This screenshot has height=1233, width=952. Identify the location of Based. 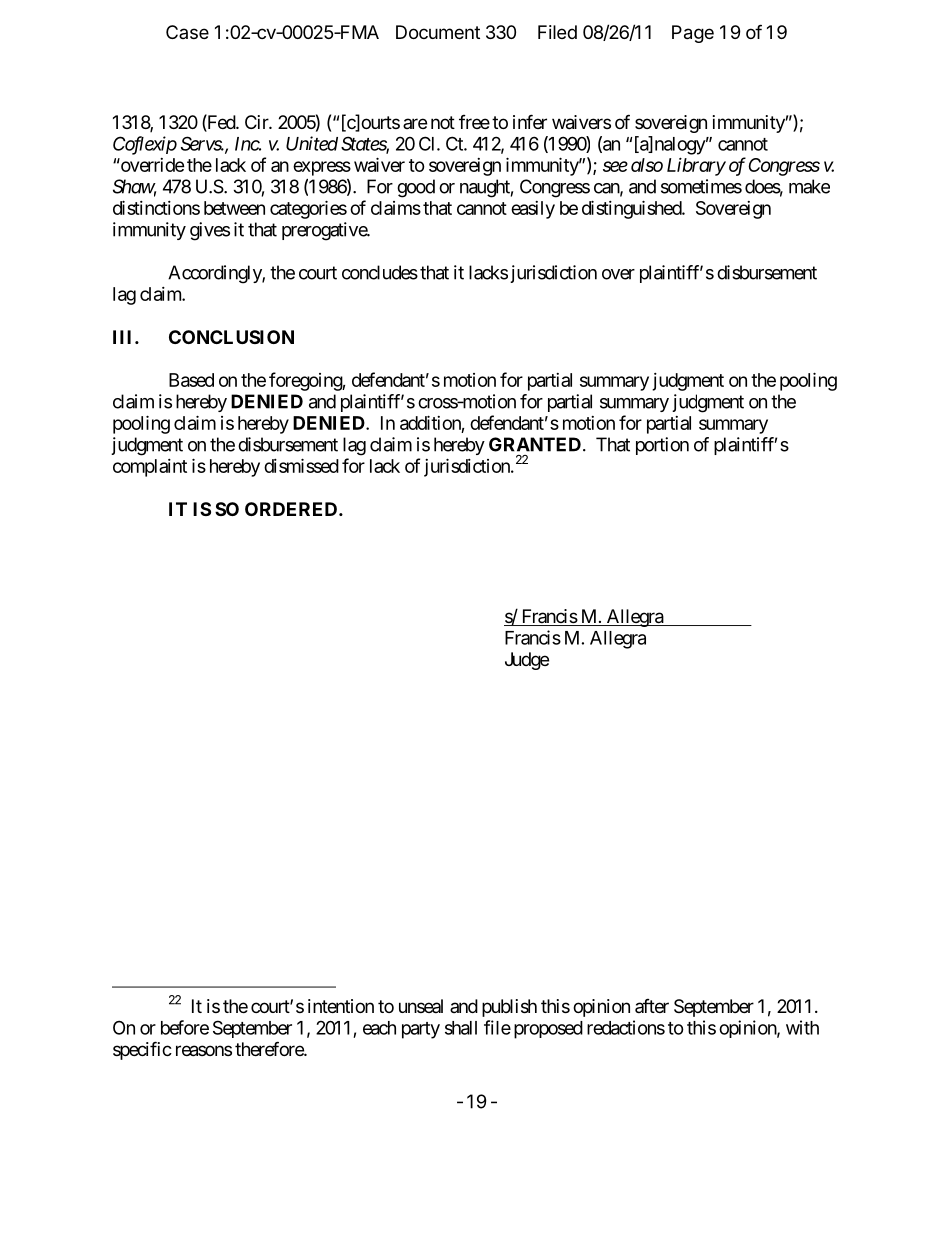
(191, 380).
